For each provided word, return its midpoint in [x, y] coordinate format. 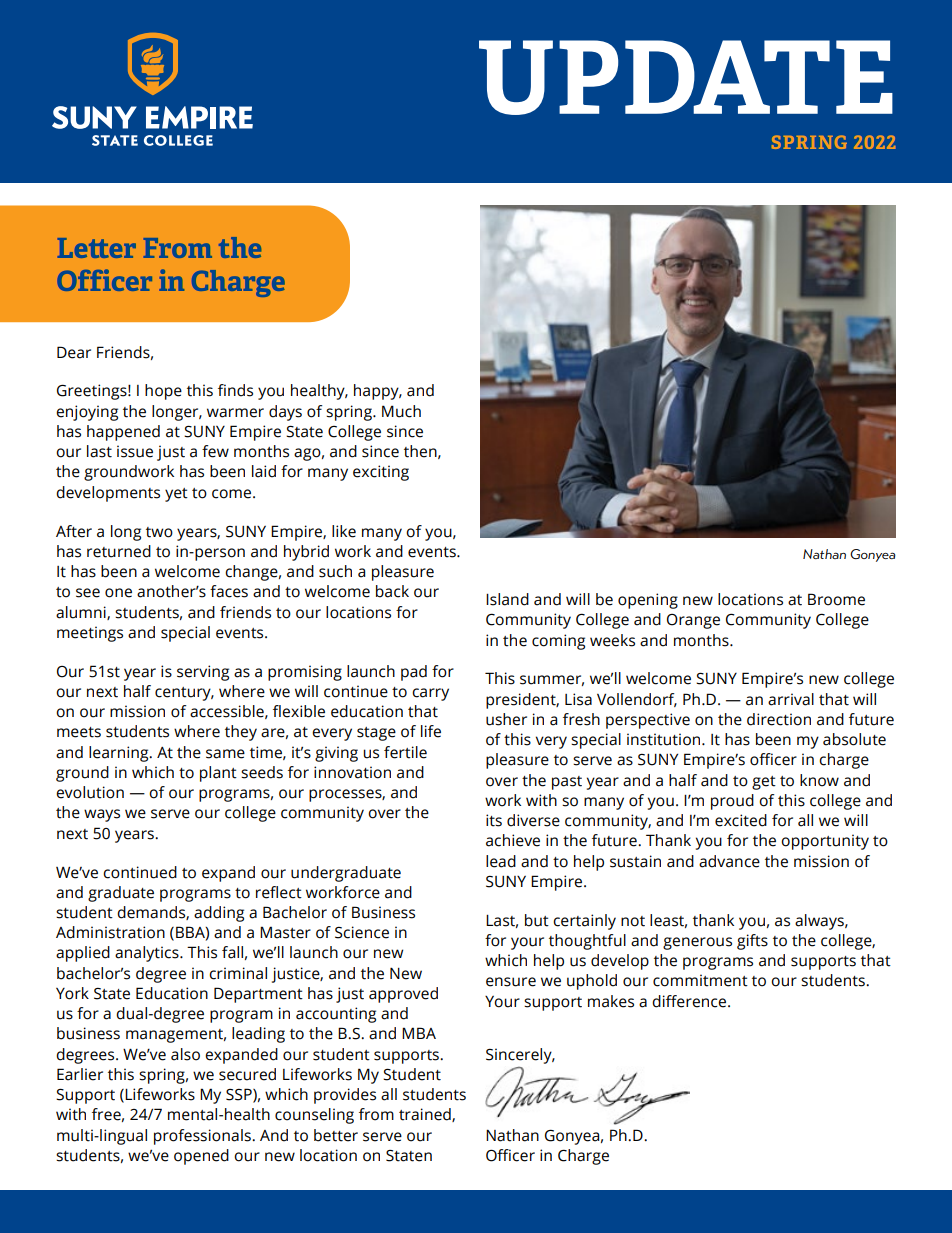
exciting [381, 473]
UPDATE [686, 77]
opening [648, 601]
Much [401, 411]
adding [219, 914]
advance [729, 861]
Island [507, 599]
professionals [203, 1137]
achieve [513, 840]
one [118, 593]
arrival [791, 699]
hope [163, 392]
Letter [97, 248]
